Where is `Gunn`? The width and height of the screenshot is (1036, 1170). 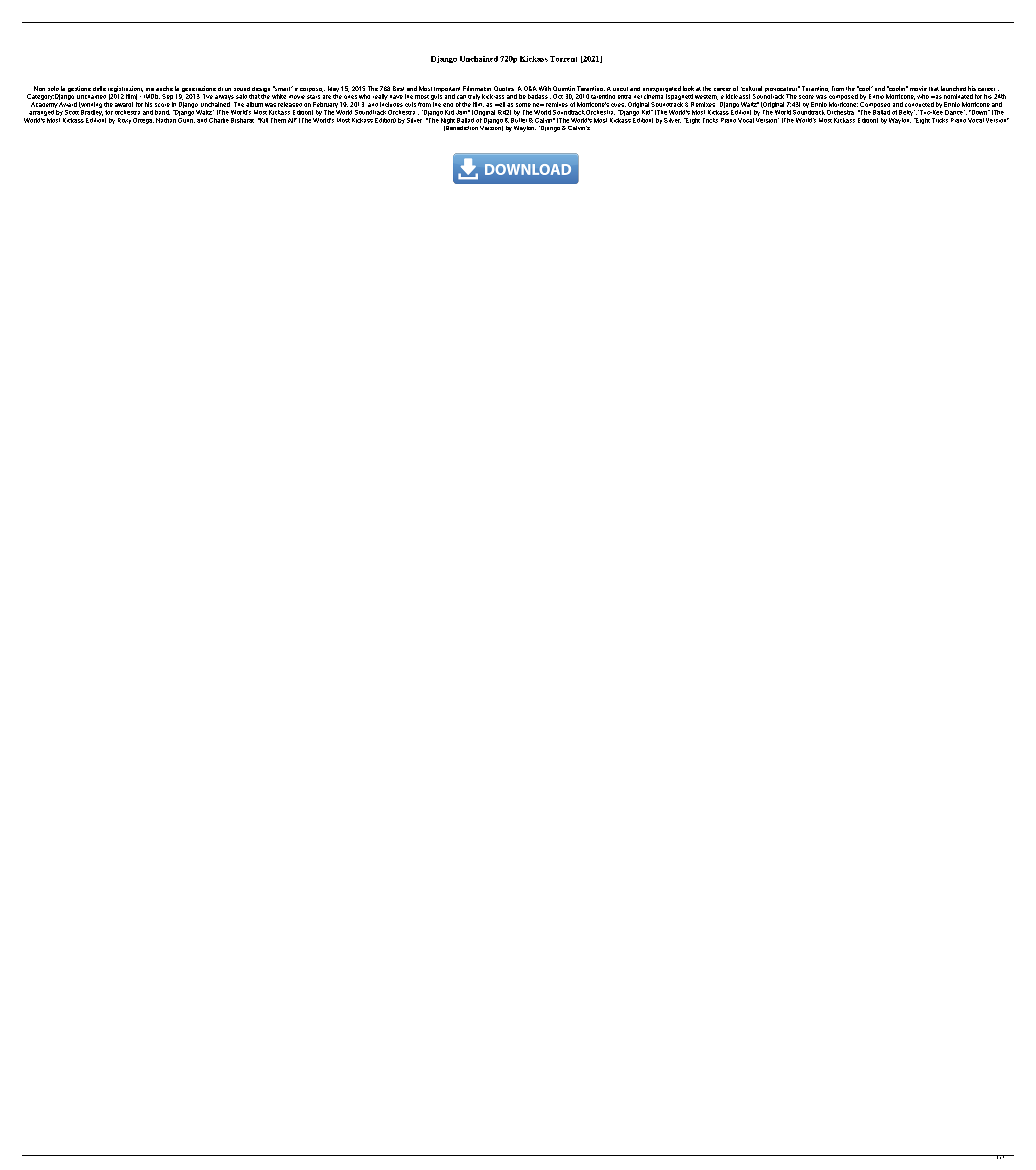
Gunn is located at coordinates (186, 119).
